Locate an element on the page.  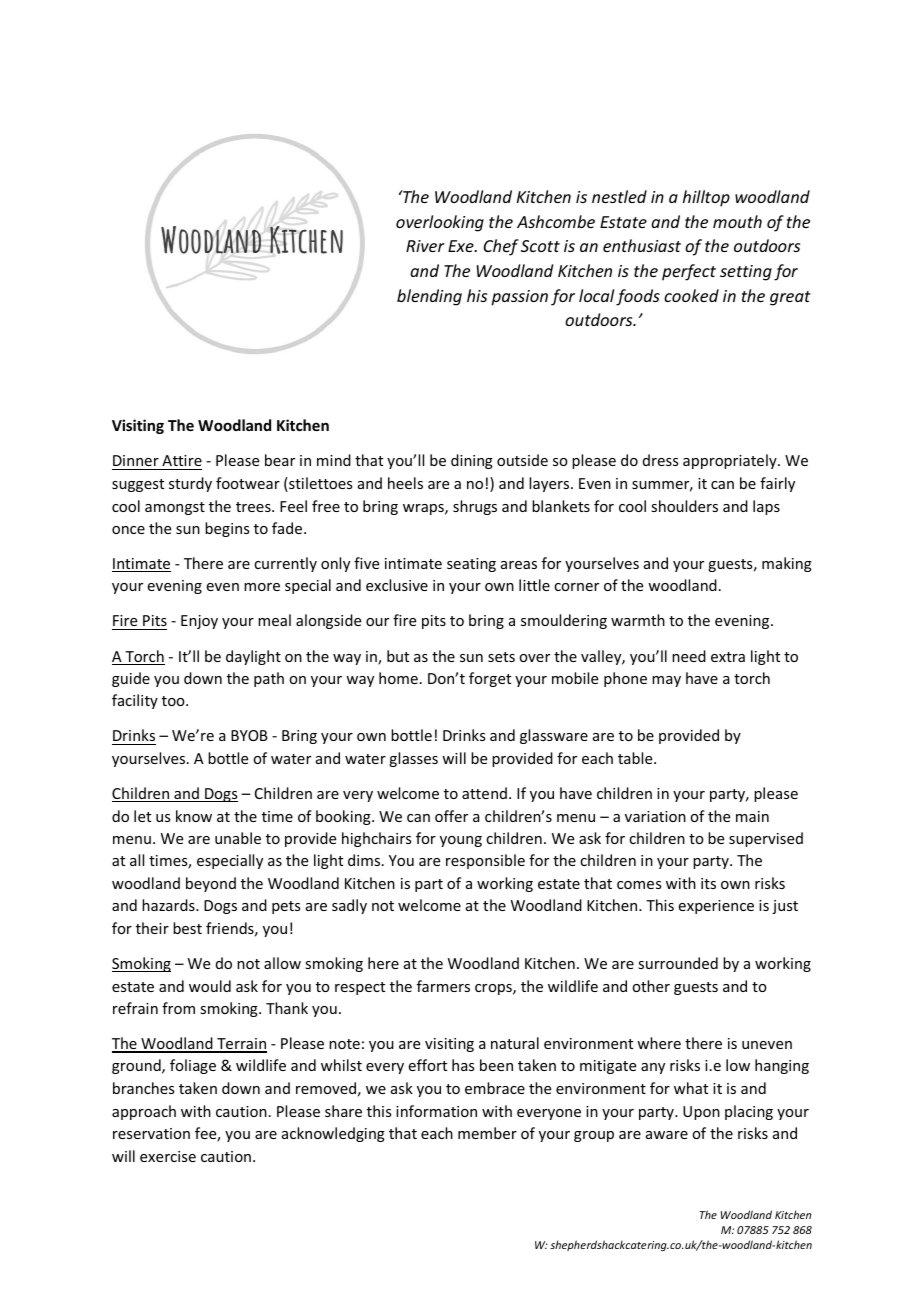
Chef is located at coordinates (501, 247).
